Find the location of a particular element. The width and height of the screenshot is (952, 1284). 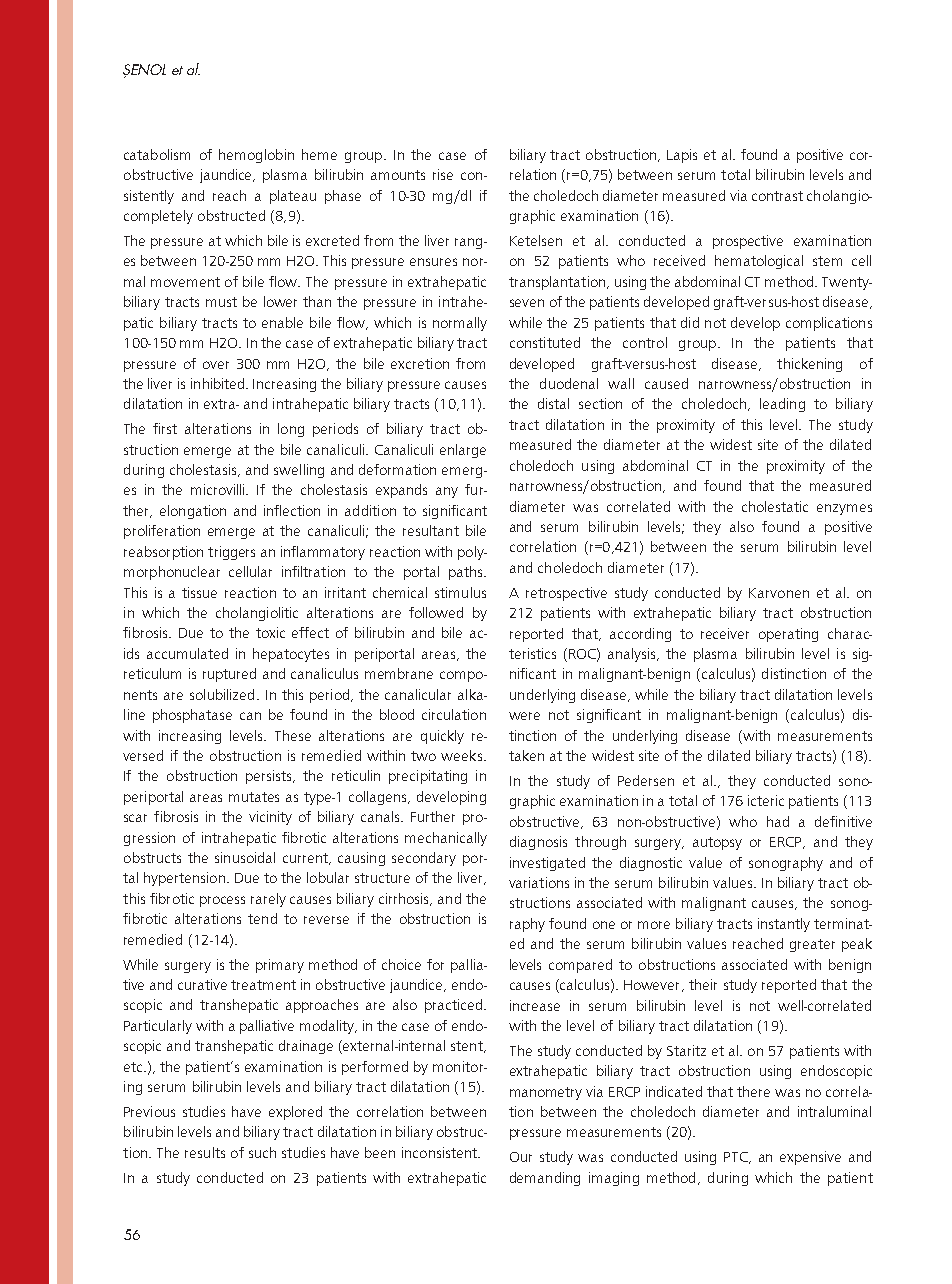

rise is located at coordinates (443, 174).
